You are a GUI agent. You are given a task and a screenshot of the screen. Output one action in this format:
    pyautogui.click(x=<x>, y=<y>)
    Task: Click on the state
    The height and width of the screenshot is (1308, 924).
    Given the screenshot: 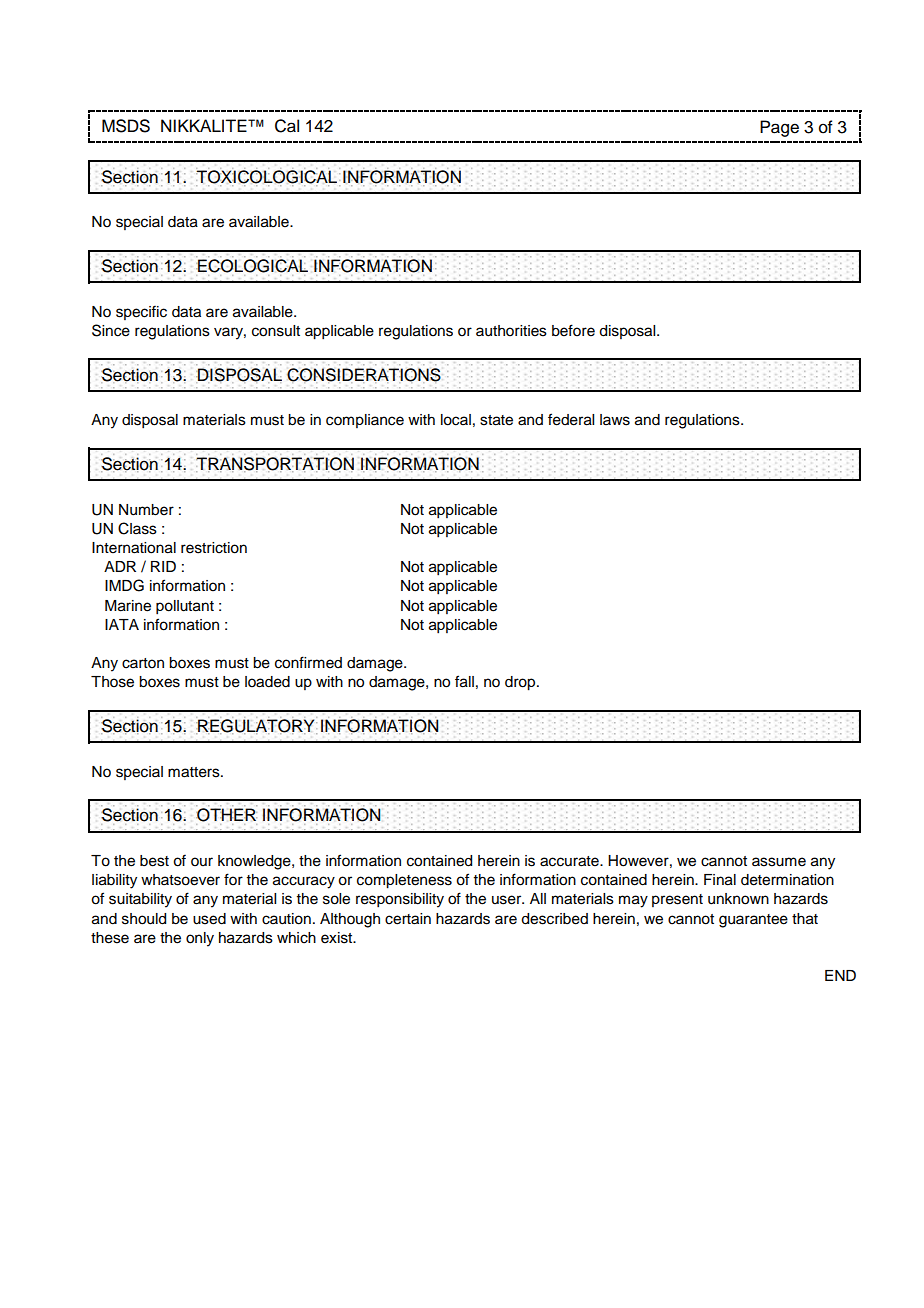 What is the action you would take?
    pyautogui.click(x=496, y=420)
